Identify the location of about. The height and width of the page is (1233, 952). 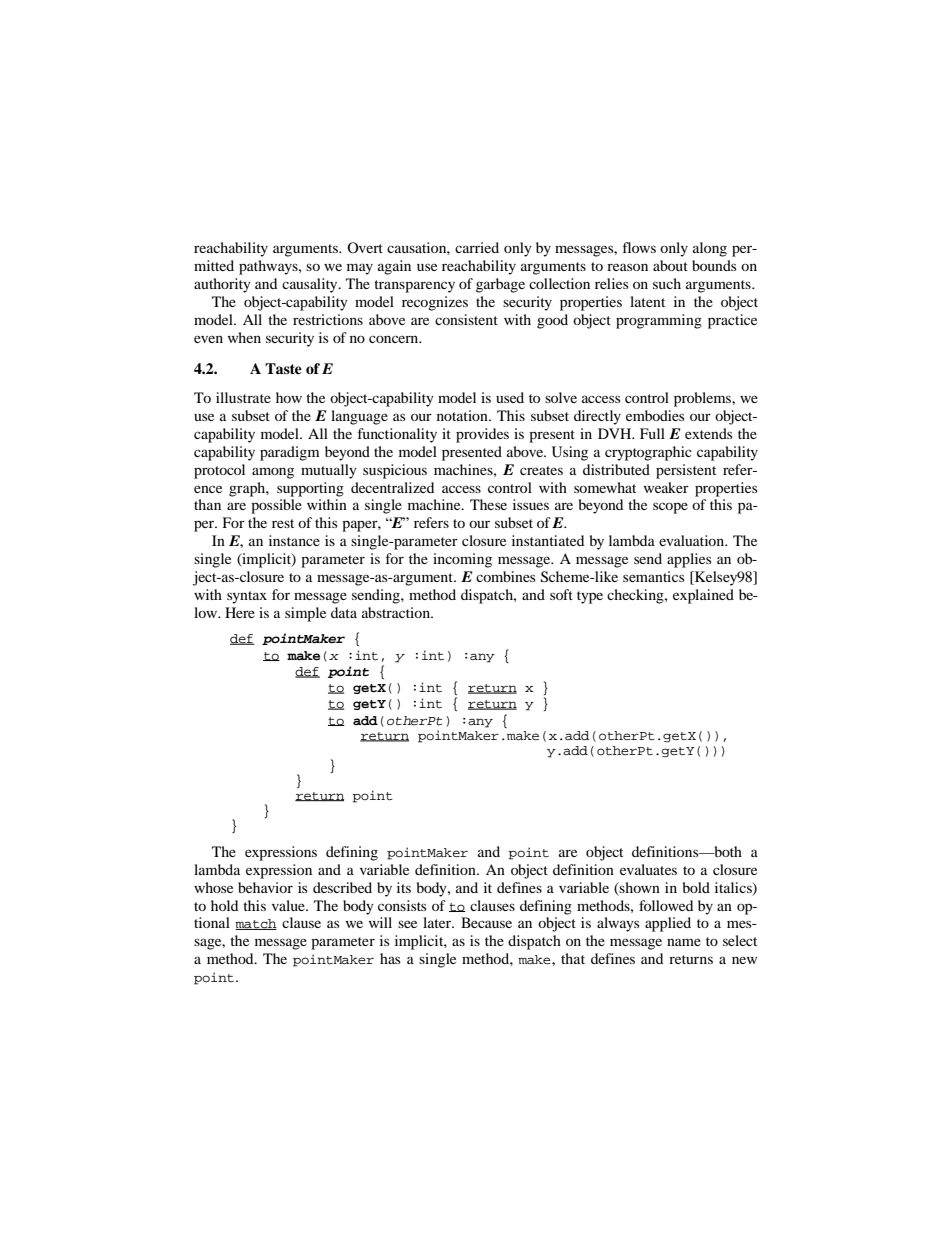
(670, 265).
